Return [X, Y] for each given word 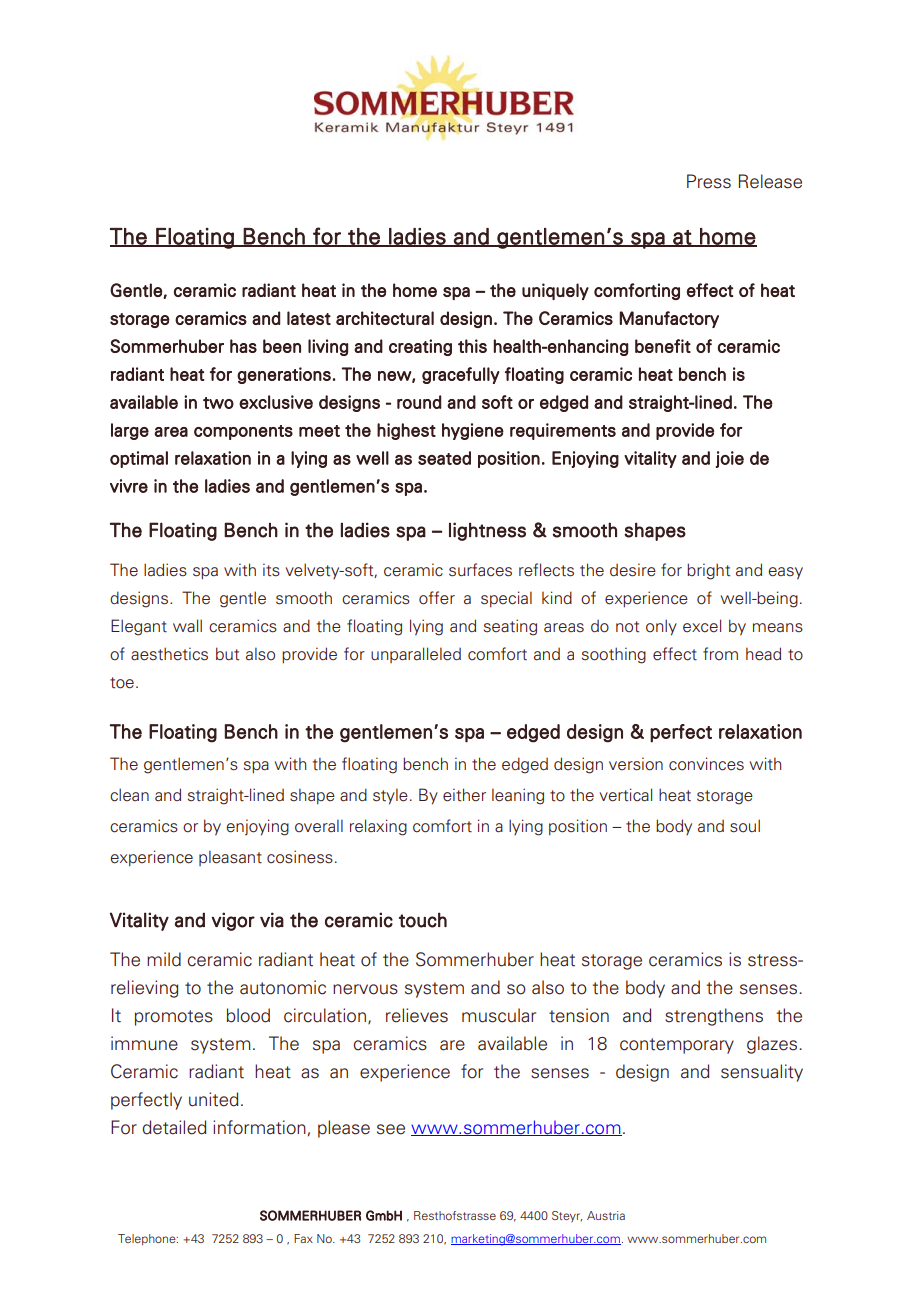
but [227, 654]
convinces [706, 764]
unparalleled [416, 655]
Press [709, 181]
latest [309, 318]
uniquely [555, 291]
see [391, 1129]
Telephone [148, 1240]
